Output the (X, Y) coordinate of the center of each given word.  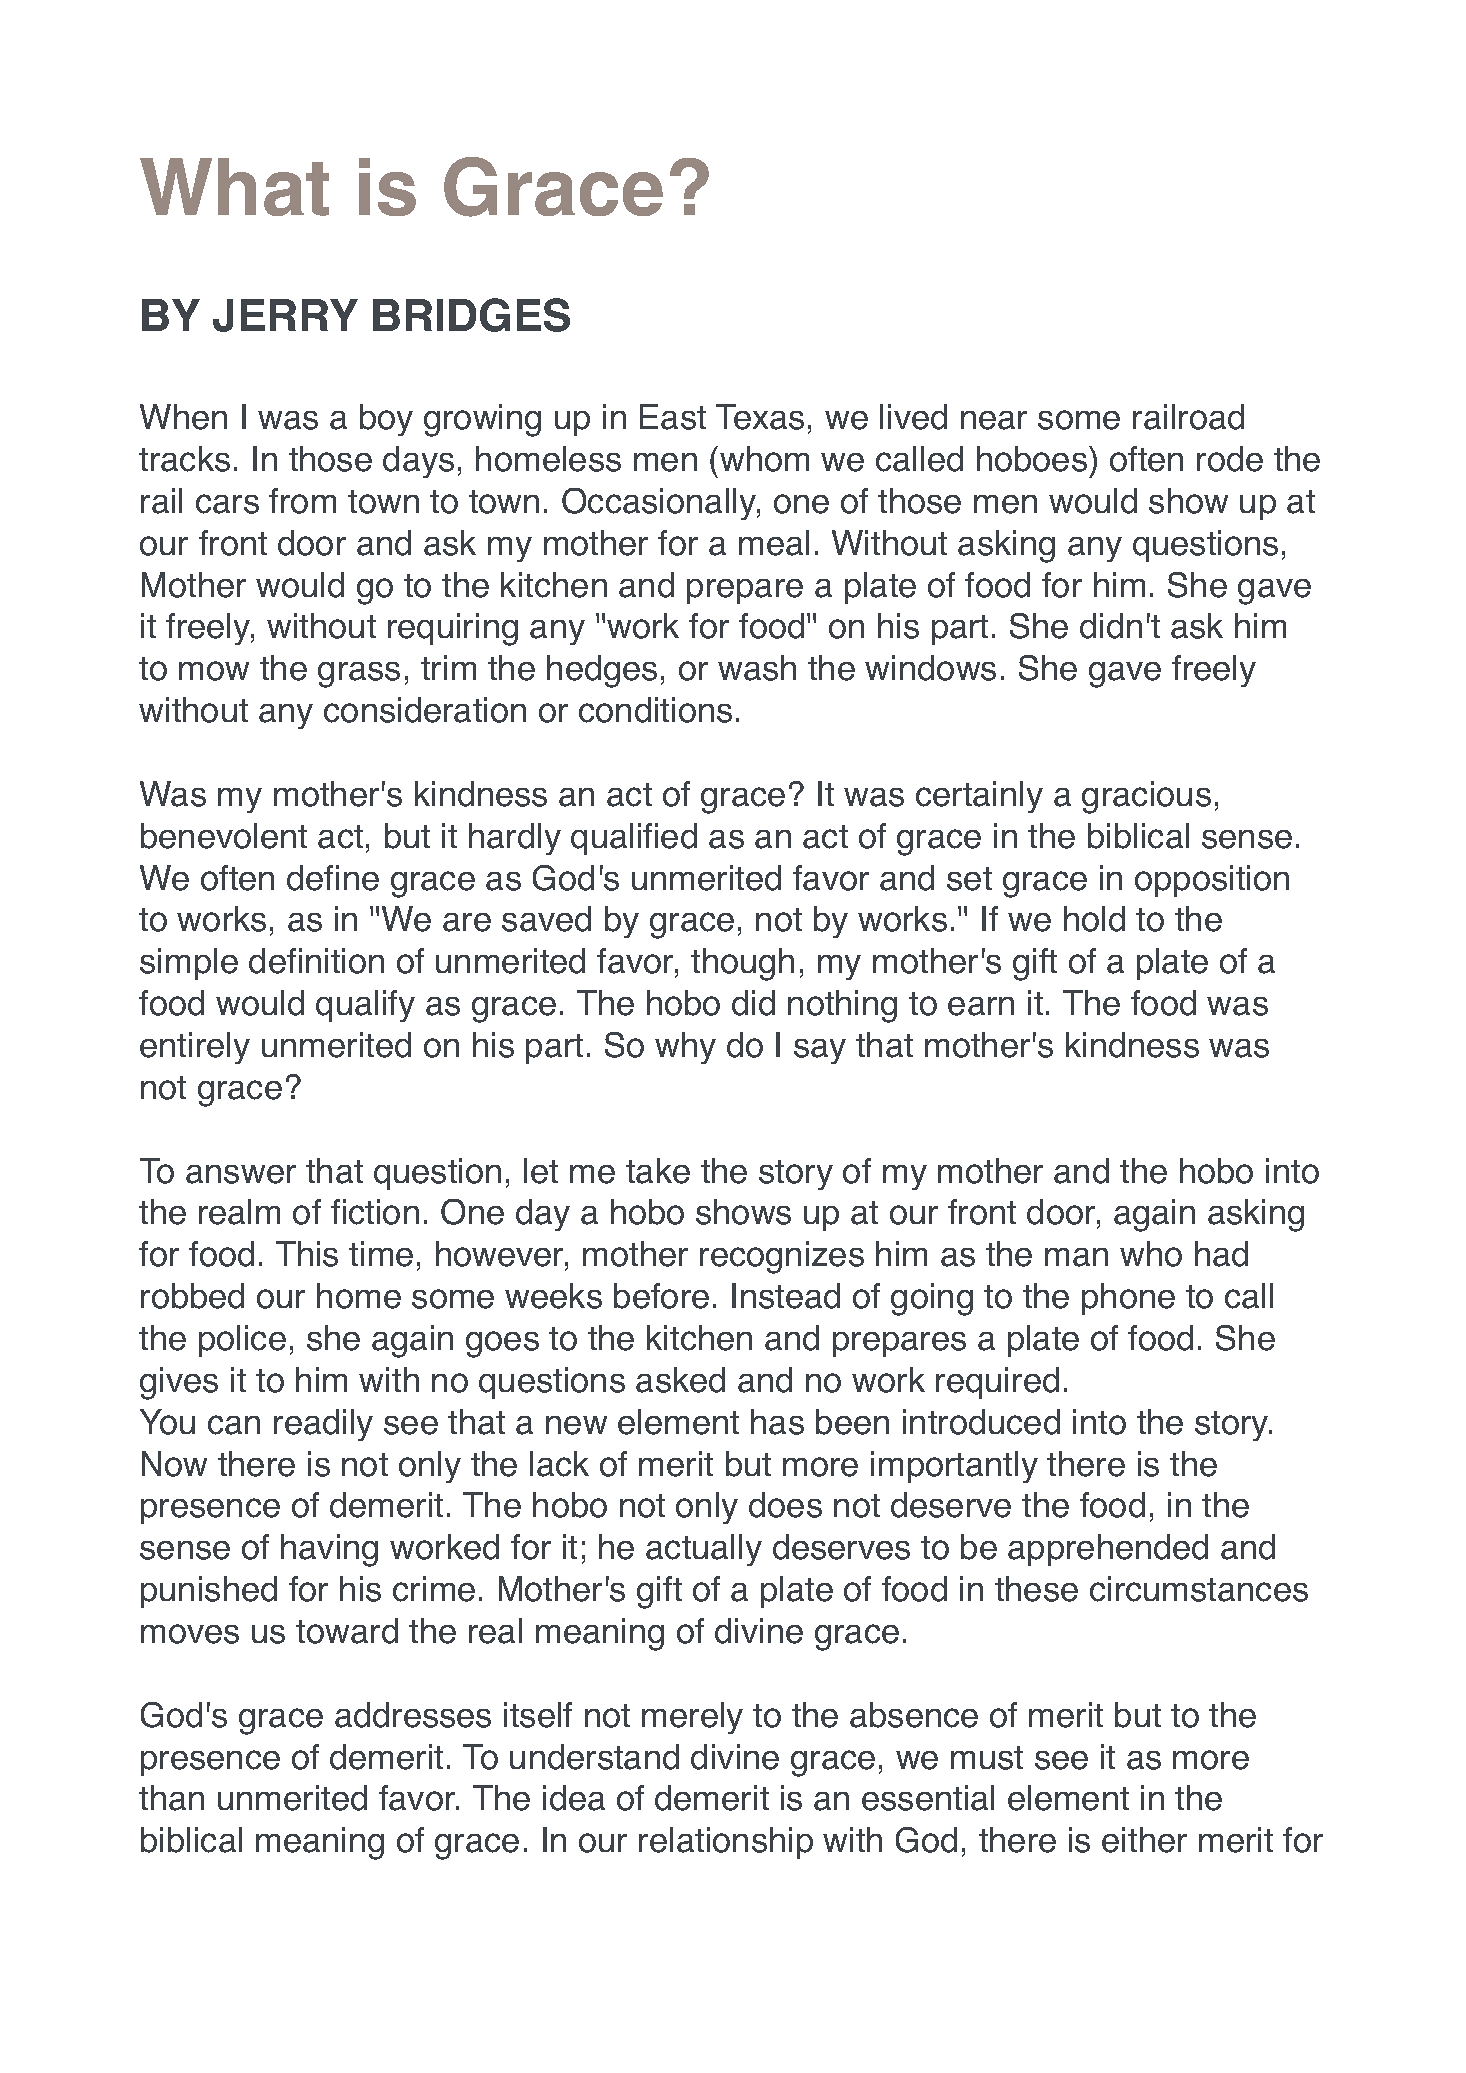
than (171, 1798)
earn (981, 1006)
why (685, 1048)
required (997, 1383)
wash (757, 668)
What (234, 187)
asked (680, 1380)
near (994, 420)
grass (359, 675)
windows (930, 668)
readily (323, 1425)
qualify (365, 1006)
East (673, 417)
